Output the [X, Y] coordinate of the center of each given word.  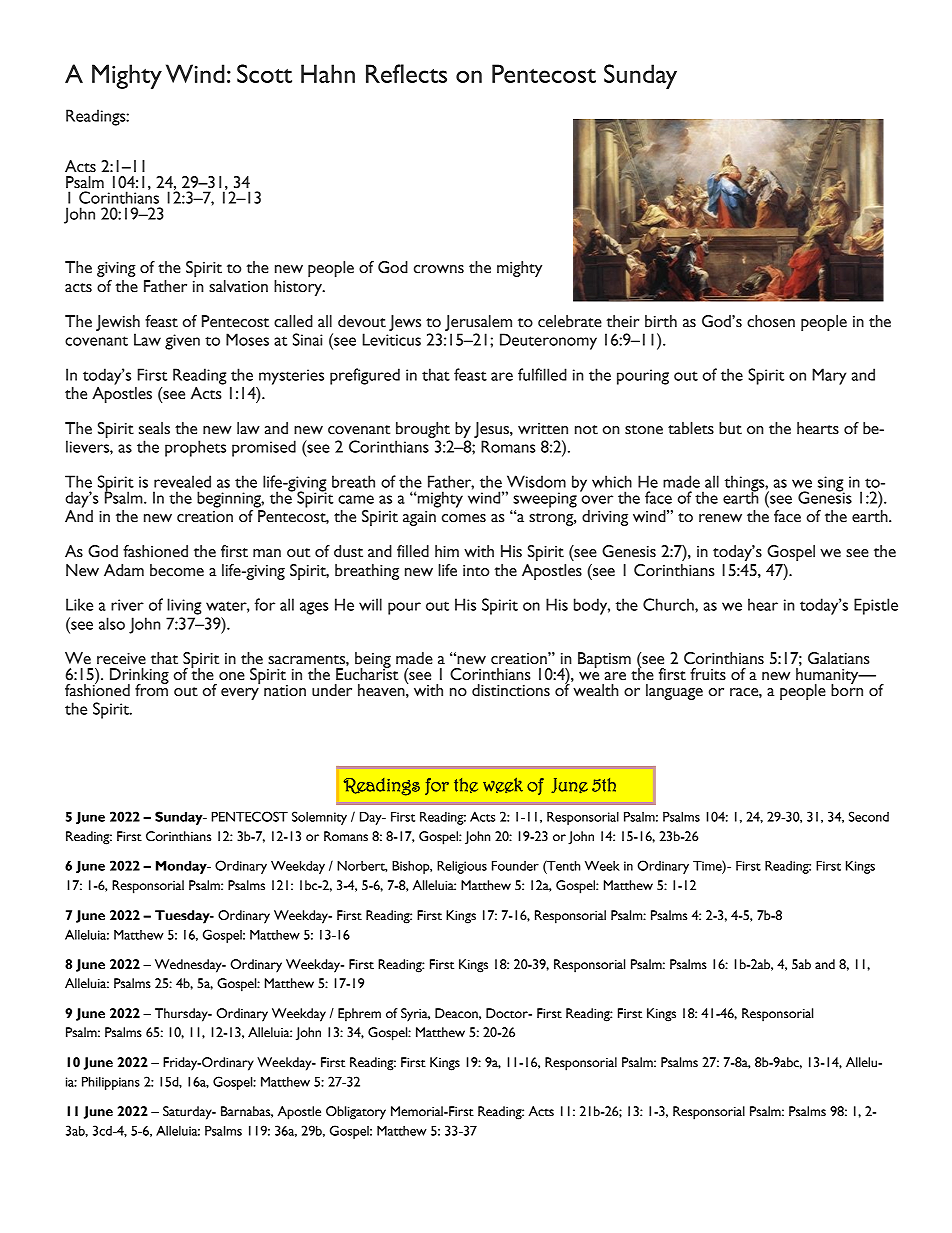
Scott [264, 73]
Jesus [492, 430]
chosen [771, 321]
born [847, 689]
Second [869, 816]
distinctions [511, 690]
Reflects [406, 73]
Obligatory [356, 1113]
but [730, 428]
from [152, 689]
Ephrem [359, 1015]
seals [154, 428]
